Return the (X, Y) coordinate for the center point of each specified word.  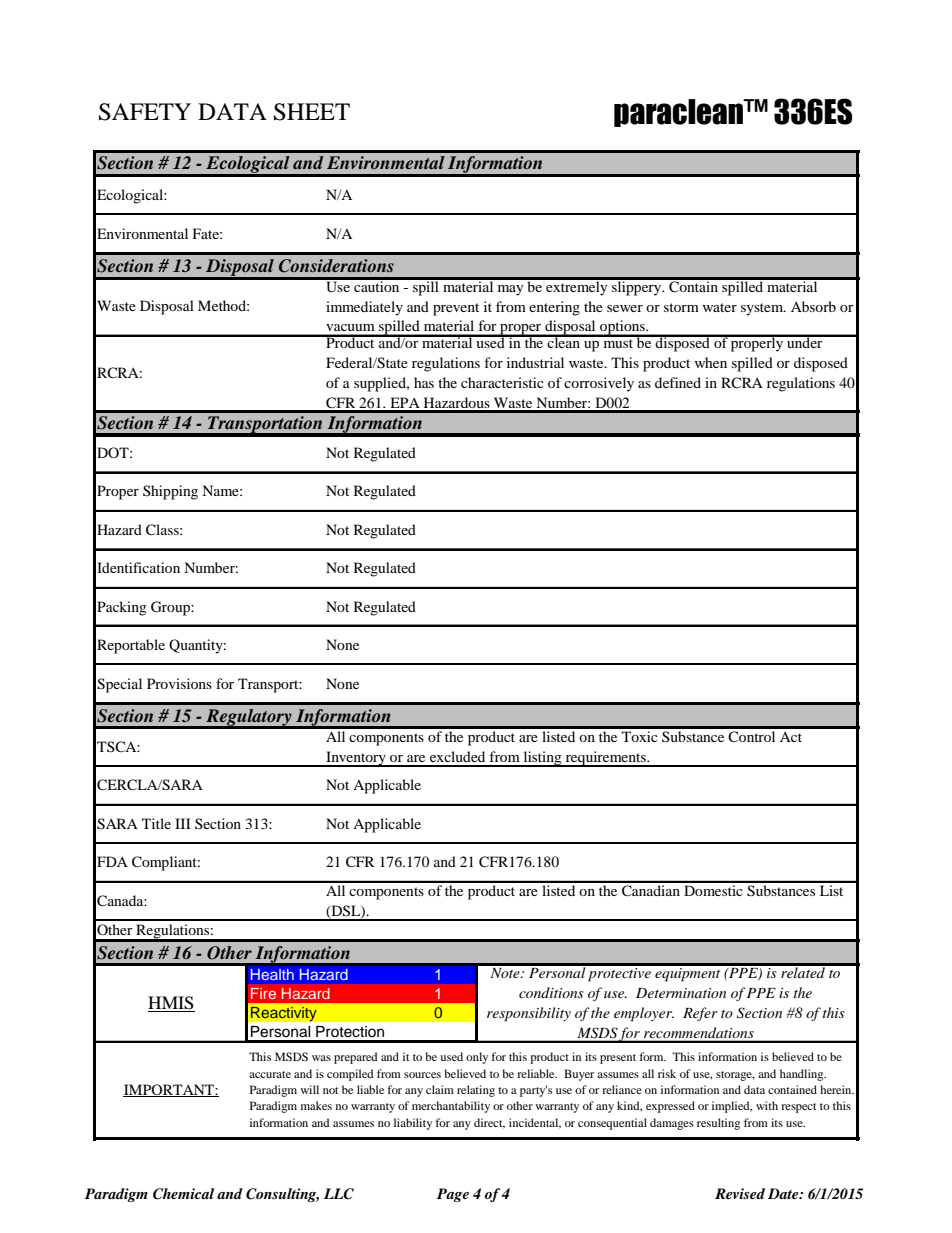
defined (678, 382)
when (710, 362)
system (763, 309)
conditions (551, 992)
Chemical (183, 1194)
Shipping (170, 492)
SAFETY (145, 112)
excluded (457, 756)
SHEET (312, 112)
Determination (681, 993)
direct (489, 1123)
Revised (740, 1193)
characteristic (502, 382)
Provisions (179, 683)
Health (272, 974)
